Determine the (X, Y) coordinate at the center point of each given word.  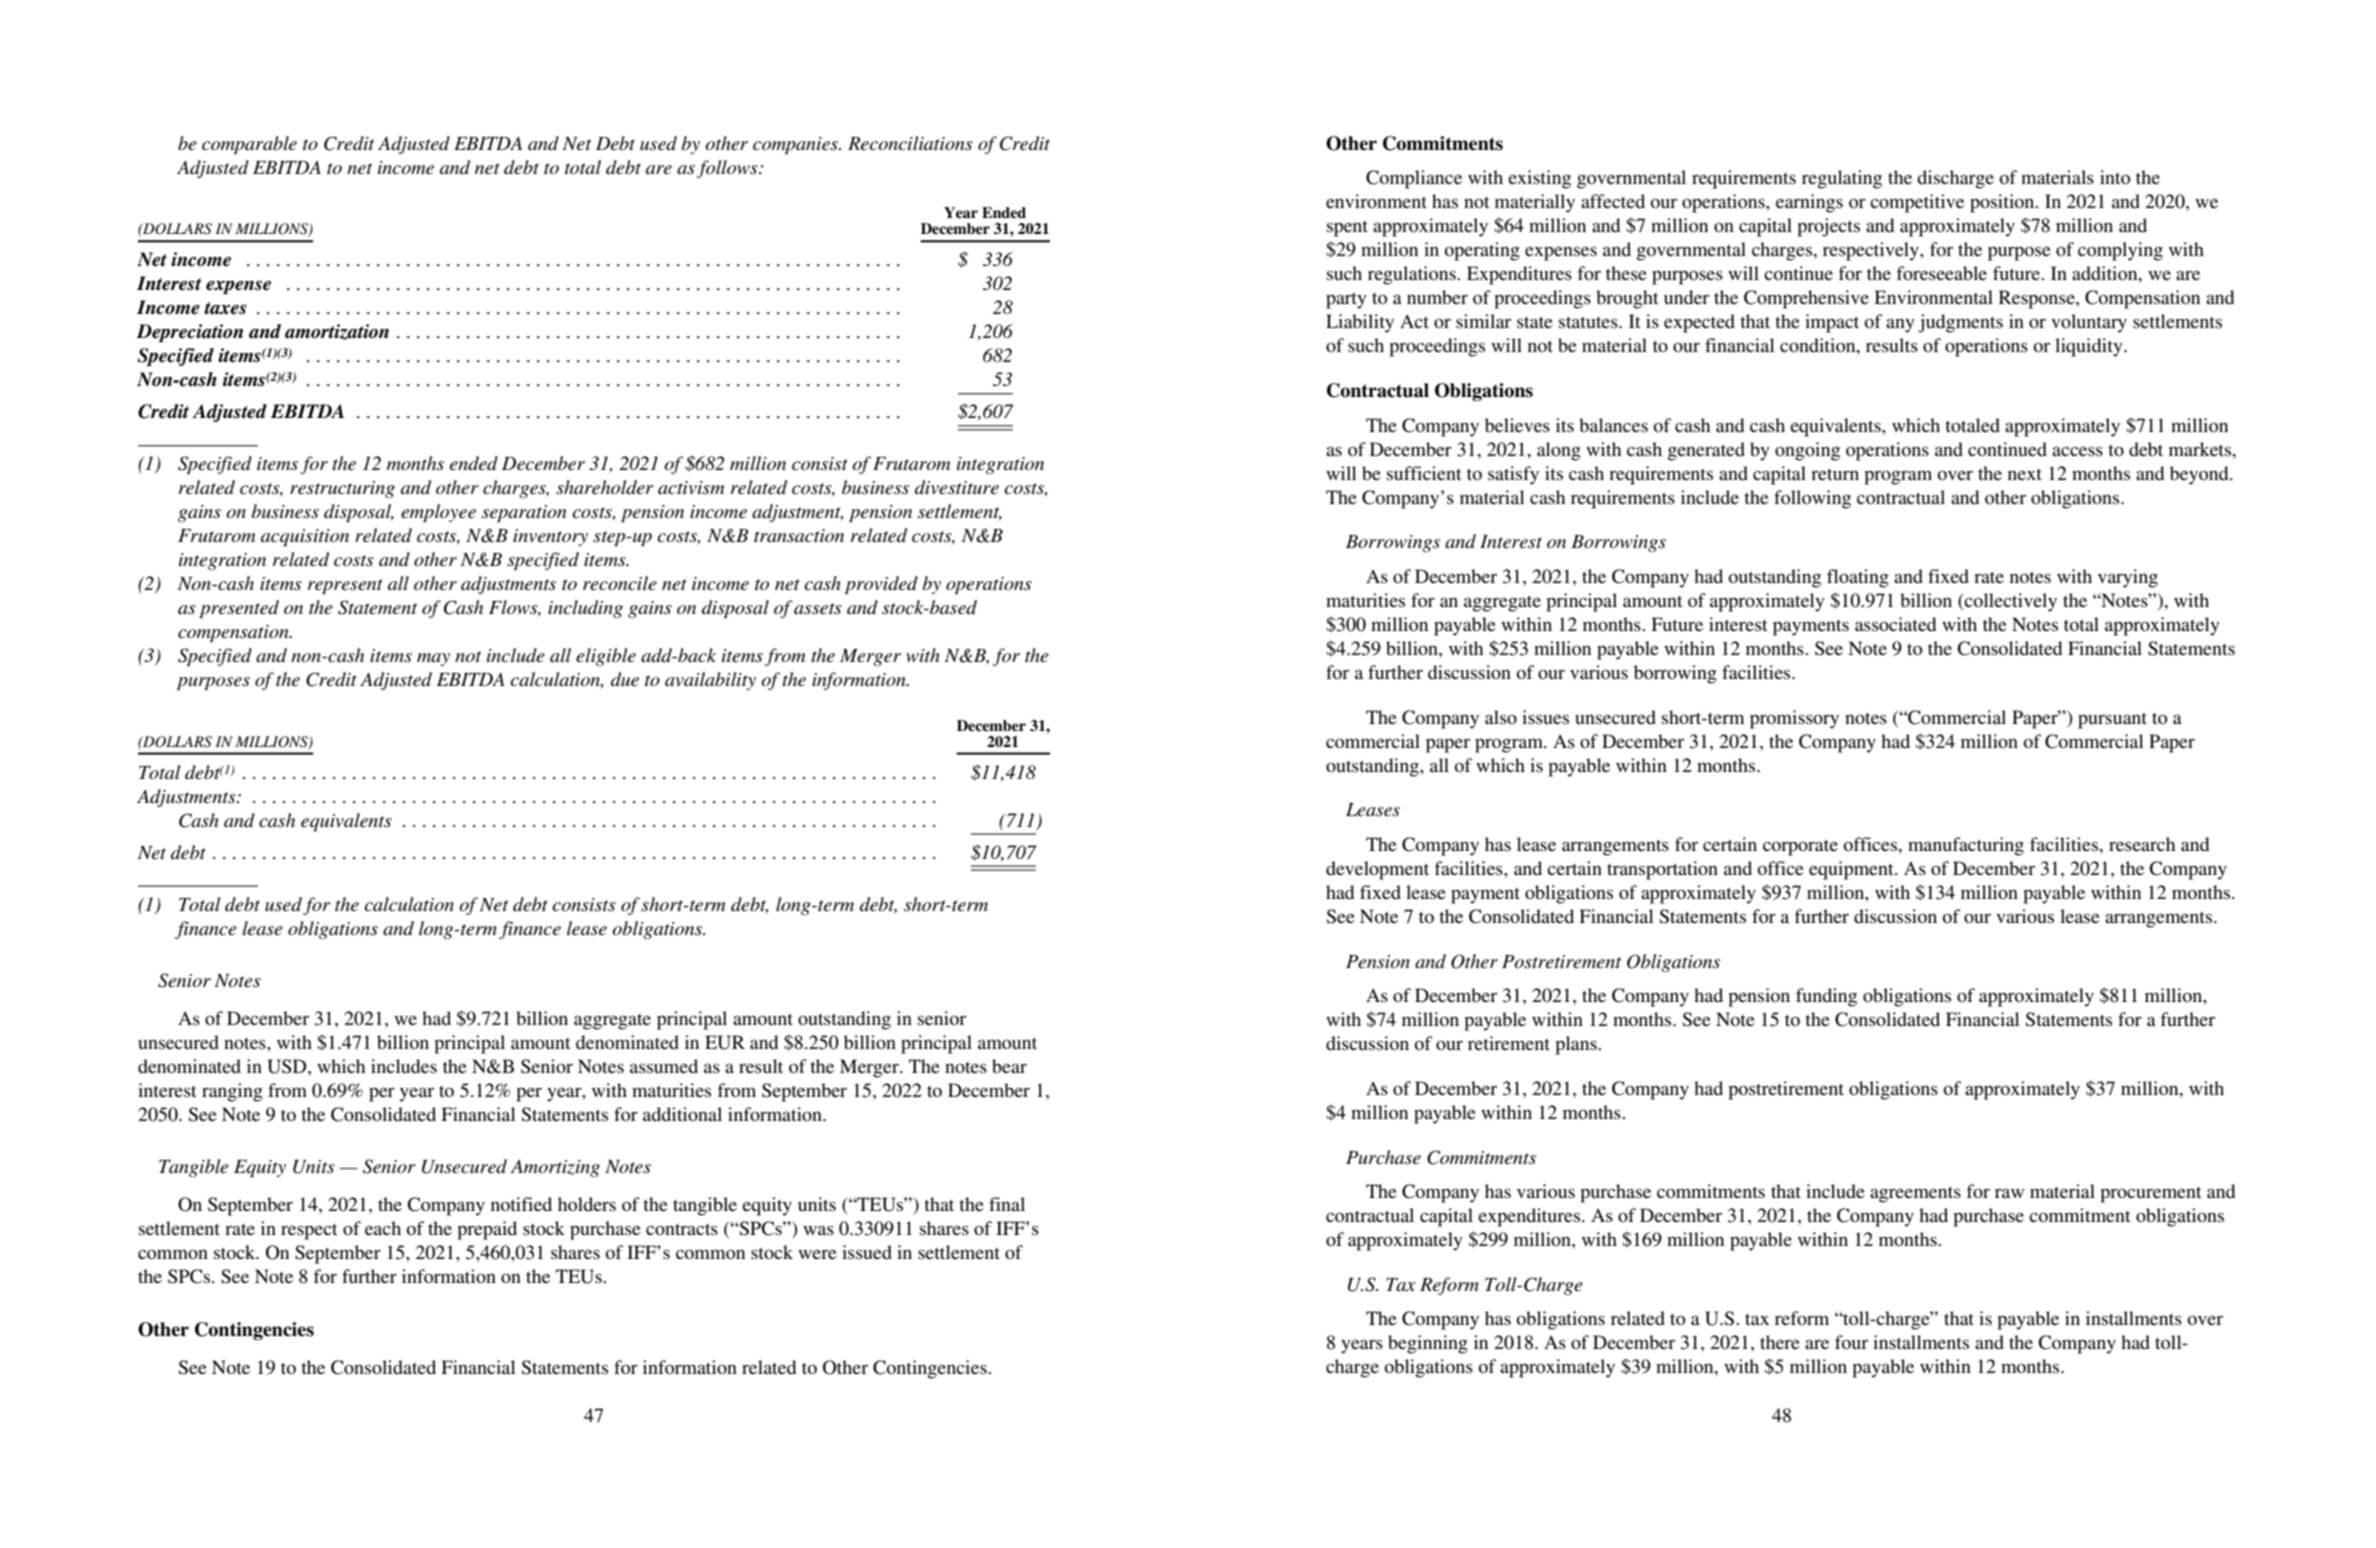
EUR (725, 1042)
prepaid (487, 1230)
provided (881, 585)
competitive (1917, 203)
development (1377, 870)
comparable (249, 145)
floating (1858, 578)
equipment (1852, 870)
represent (345, 586)
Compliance (1414, 179)
